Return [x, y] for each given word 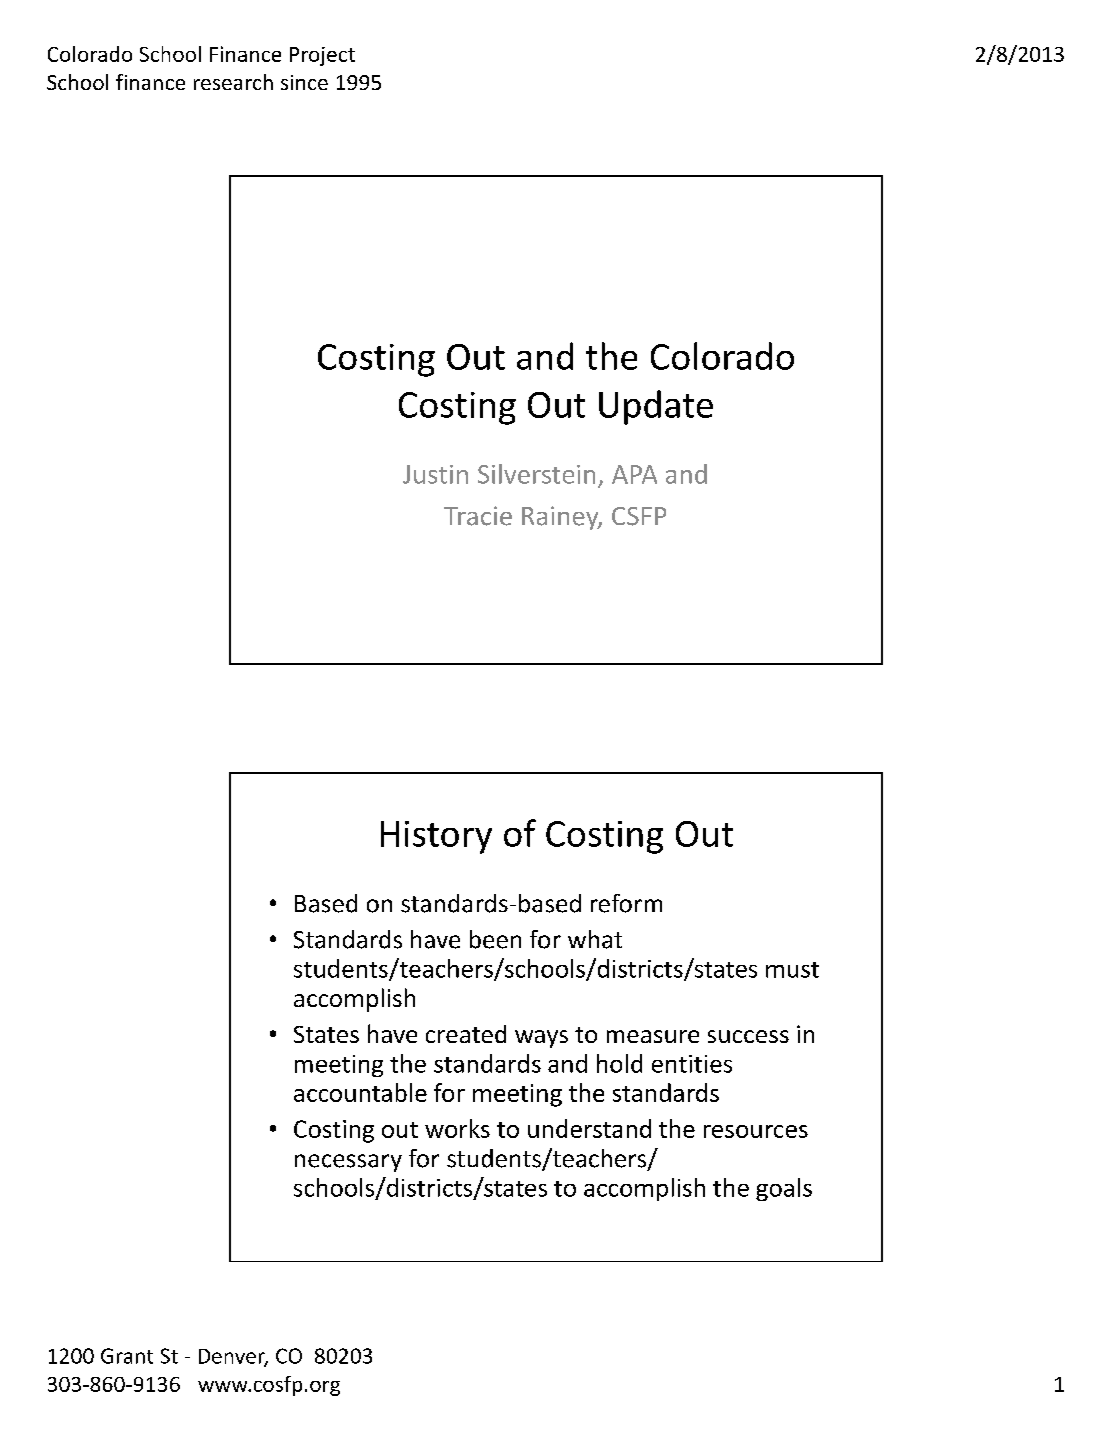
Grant [127, 1356]
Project [322, 56]
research [233, 82]
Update [656, 407]
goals [784, 1189]
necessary [348, 1163]
